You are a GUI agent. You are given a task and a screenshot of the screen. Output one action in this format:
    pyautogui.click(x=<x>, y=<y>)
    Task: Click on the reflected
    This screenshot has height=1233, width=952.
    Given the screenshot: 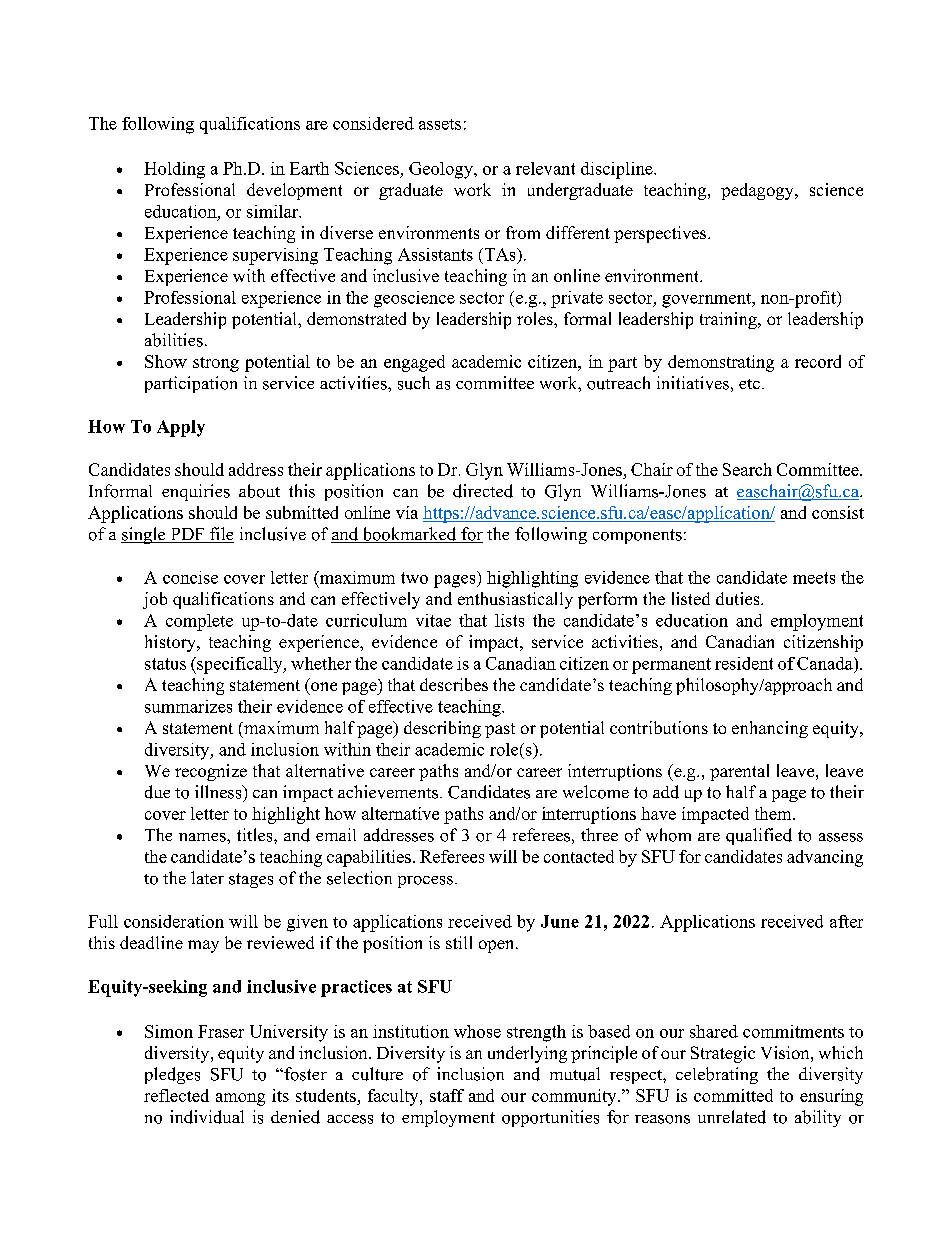 What is the action you would take?
    pyautogui.click(x=176, y=1095)
